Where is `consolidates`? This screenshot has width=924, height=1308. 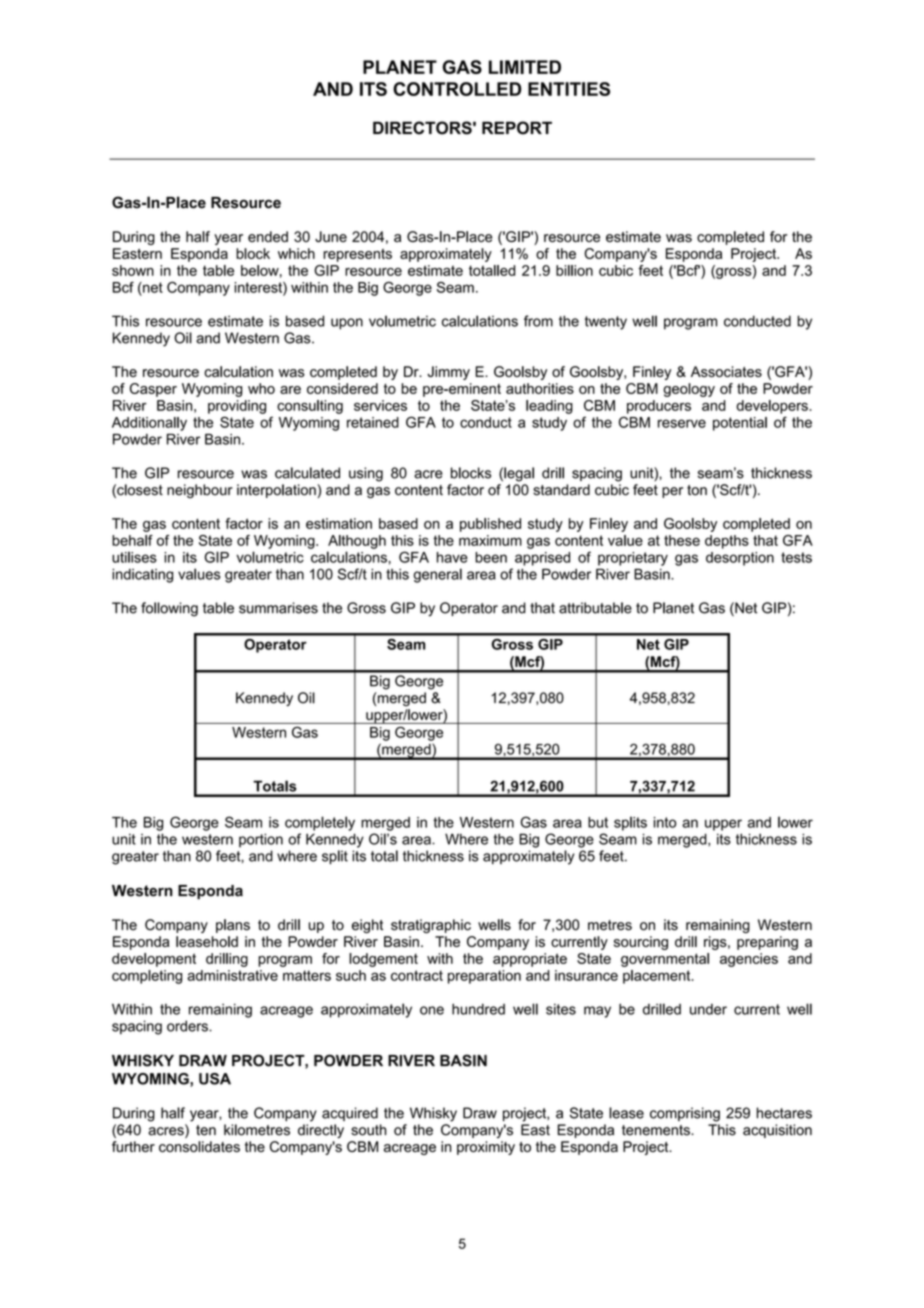 consolidates is located at coordinates (199, 1146).
